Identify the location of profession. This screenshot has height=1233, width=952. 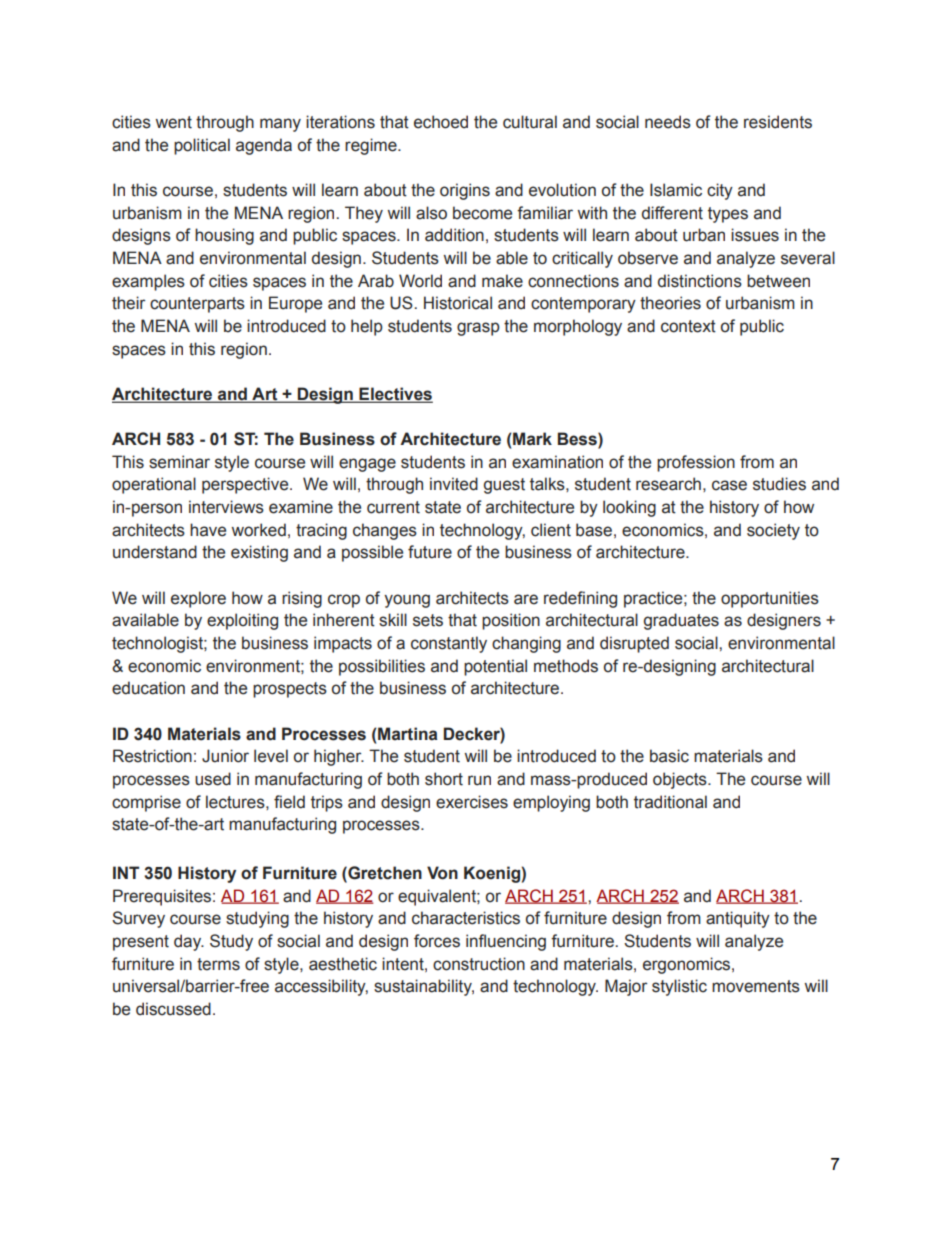
(696, 463).
